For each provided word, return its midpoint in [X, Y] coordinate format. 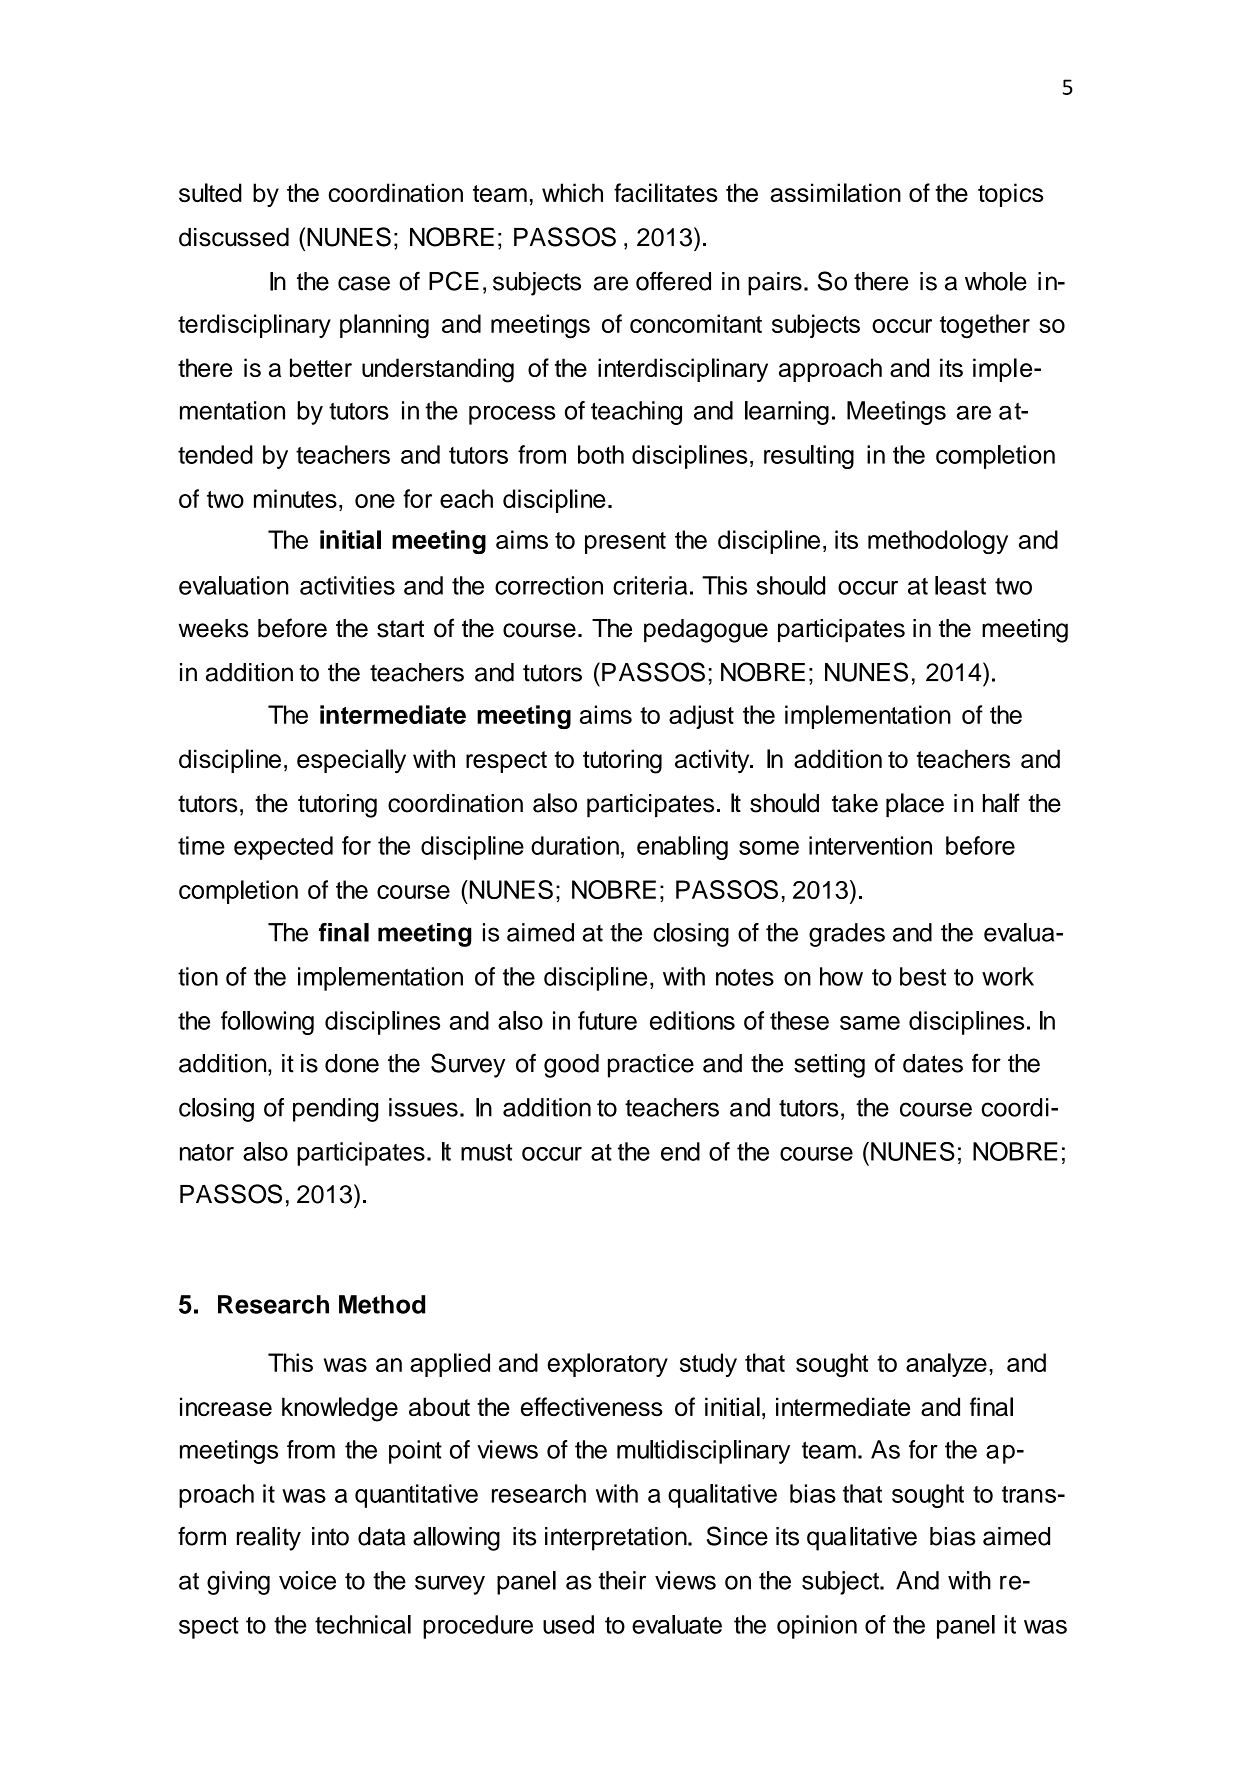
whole [996, 281]
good [571, 1066]
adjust [701, 717]
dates [933, 1063]
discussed [234, 237]
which [572, 192]
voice [307, 1580]
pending [335, 1110]
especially [351, 761]
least [960, 585]
